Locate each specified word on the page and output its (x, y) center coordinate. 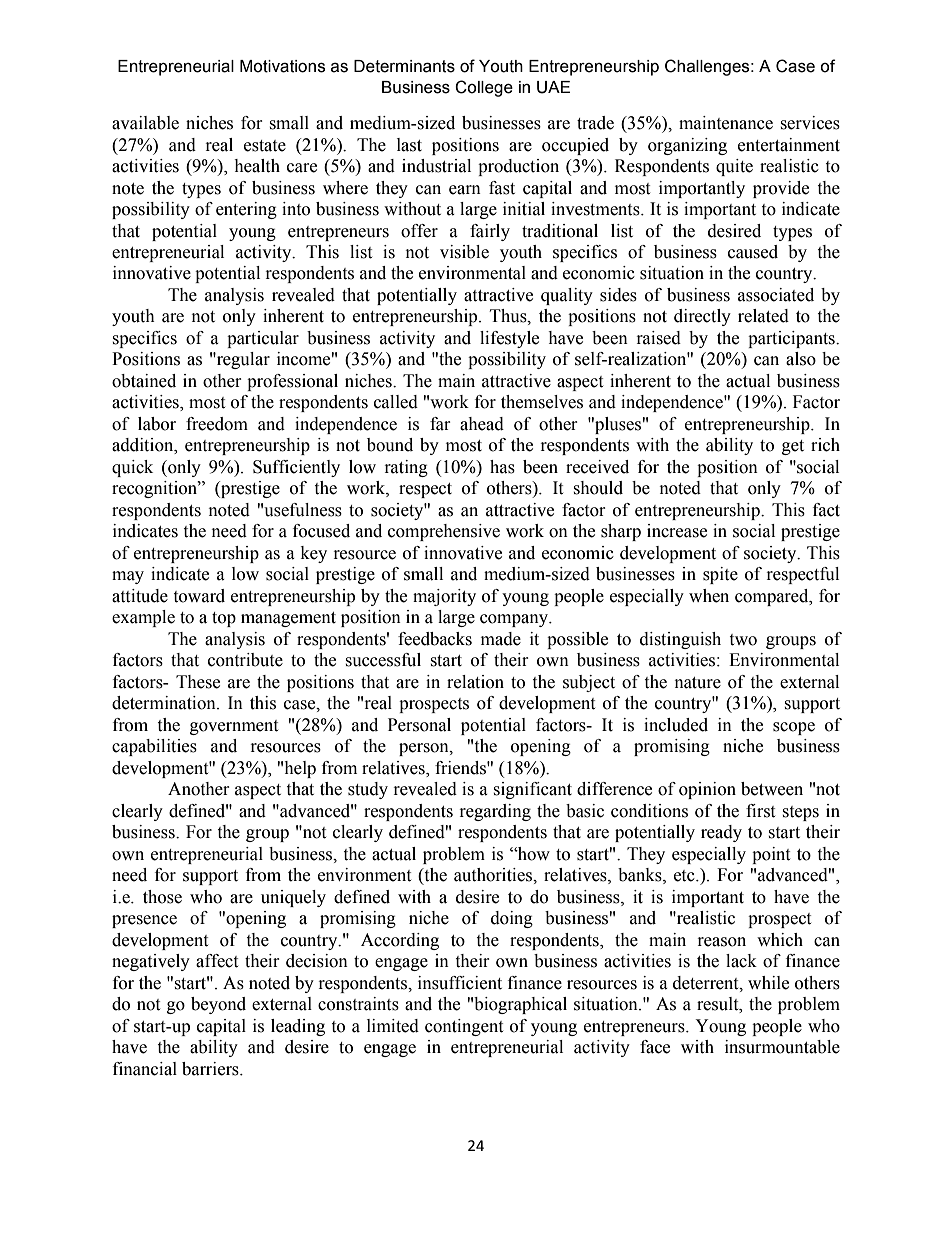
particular (263, 339)
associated (776, 295)
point (771, 855)
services (810, 123)
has (502, 467)
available (145, 123)
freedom (217, 424)
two (743, 640)
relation (475, 682)
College (484, 88)
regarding (495, 812)
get (793, 447)
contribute (245, 660)
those (162, 897)
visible (464, 252)
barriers (211, 1069)
